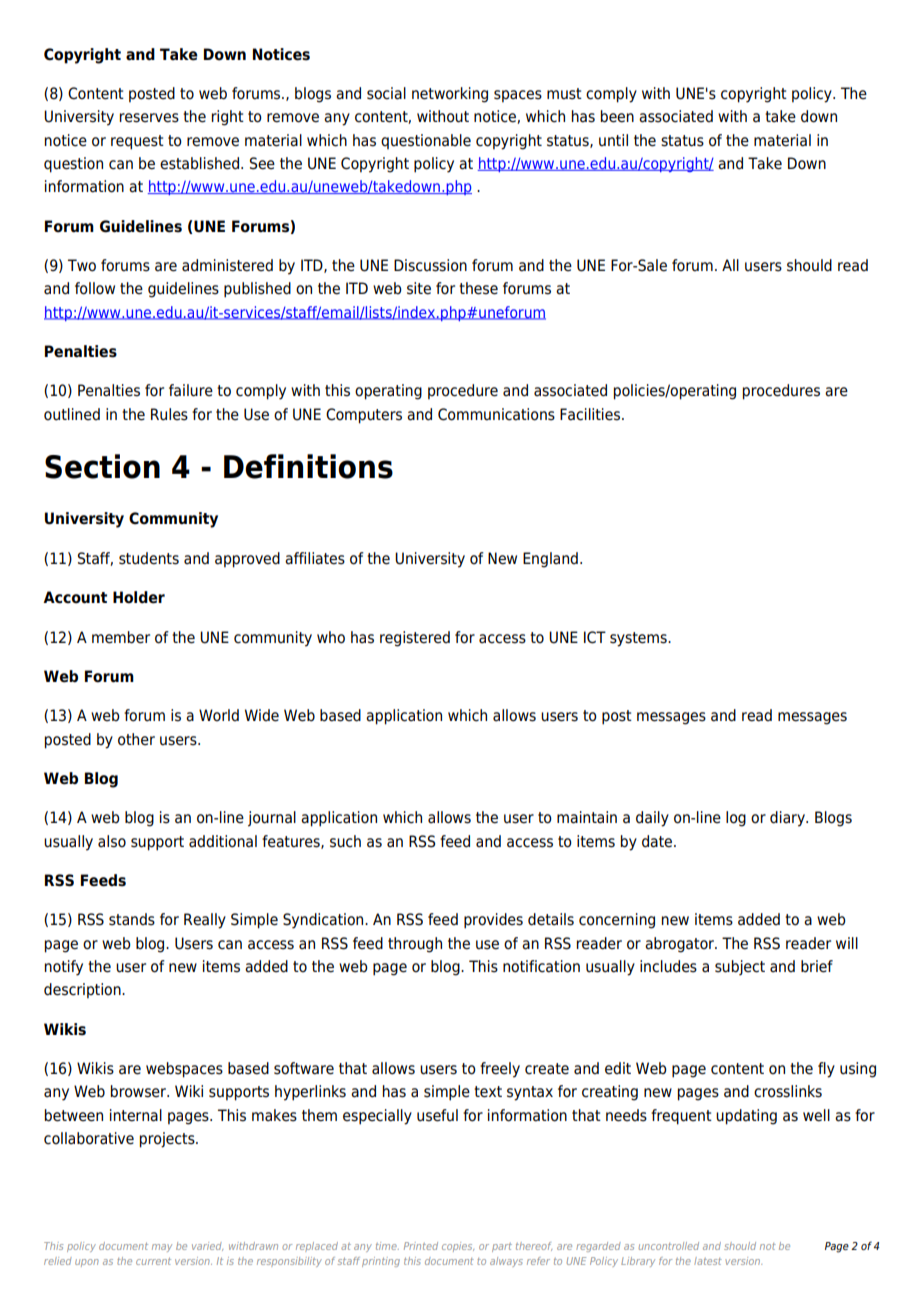 The image size is (924, 1308). I want to click on registered, so click(415, 639).
